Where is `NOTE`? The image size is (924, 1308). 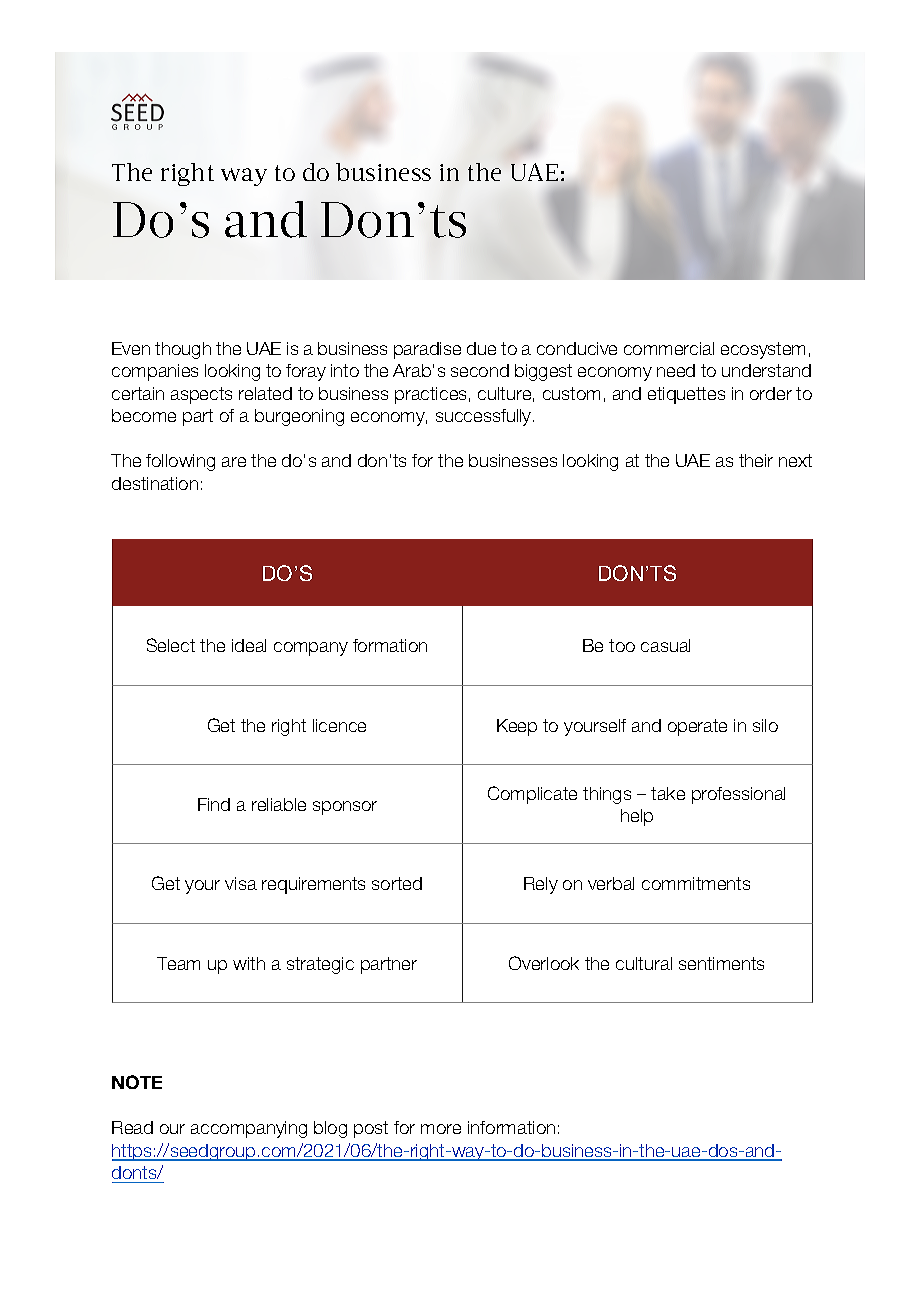 NOTE is located at coordinates (137, 1082).
